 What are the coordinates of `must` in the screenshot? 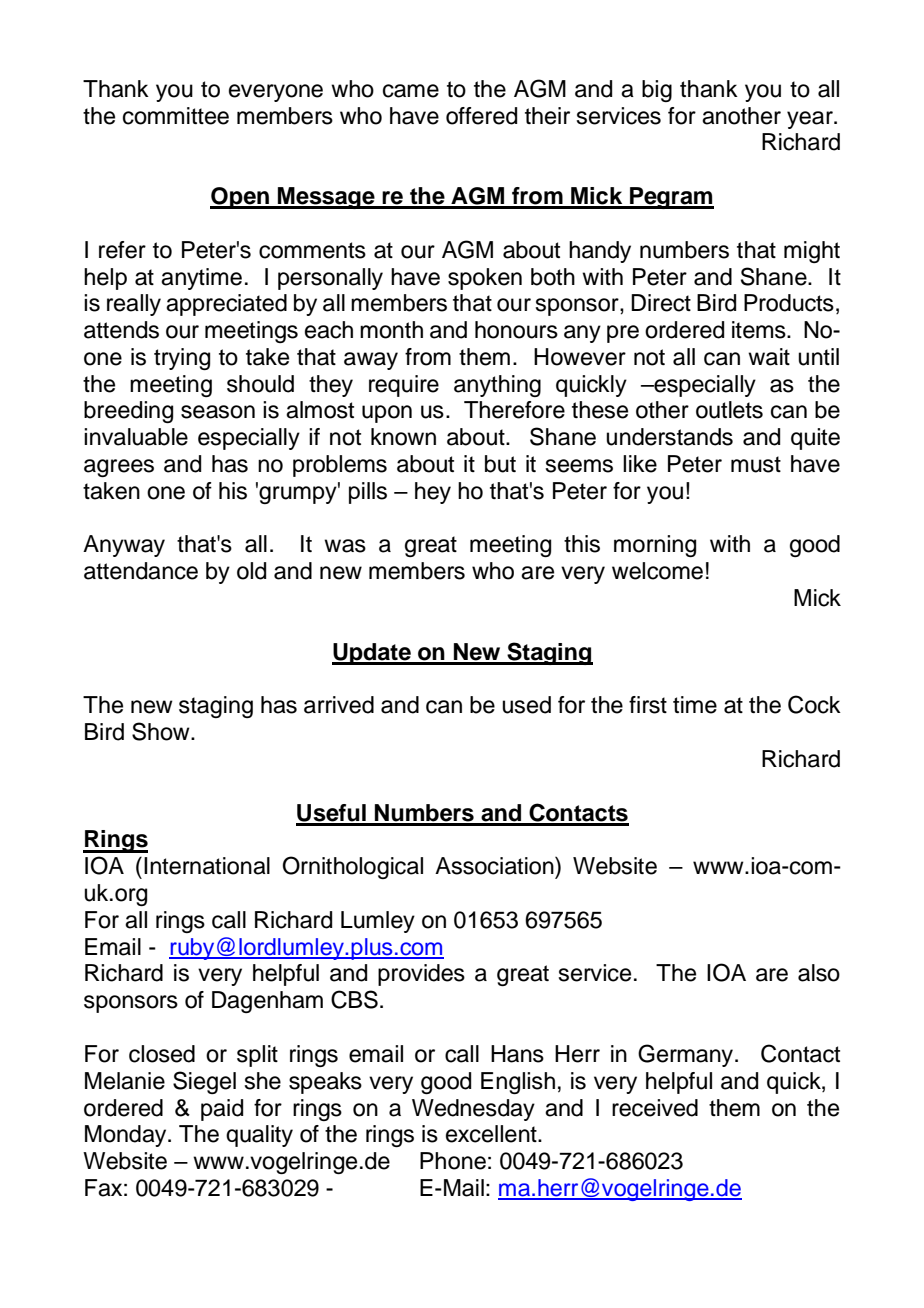 It's located at (756, 464).
